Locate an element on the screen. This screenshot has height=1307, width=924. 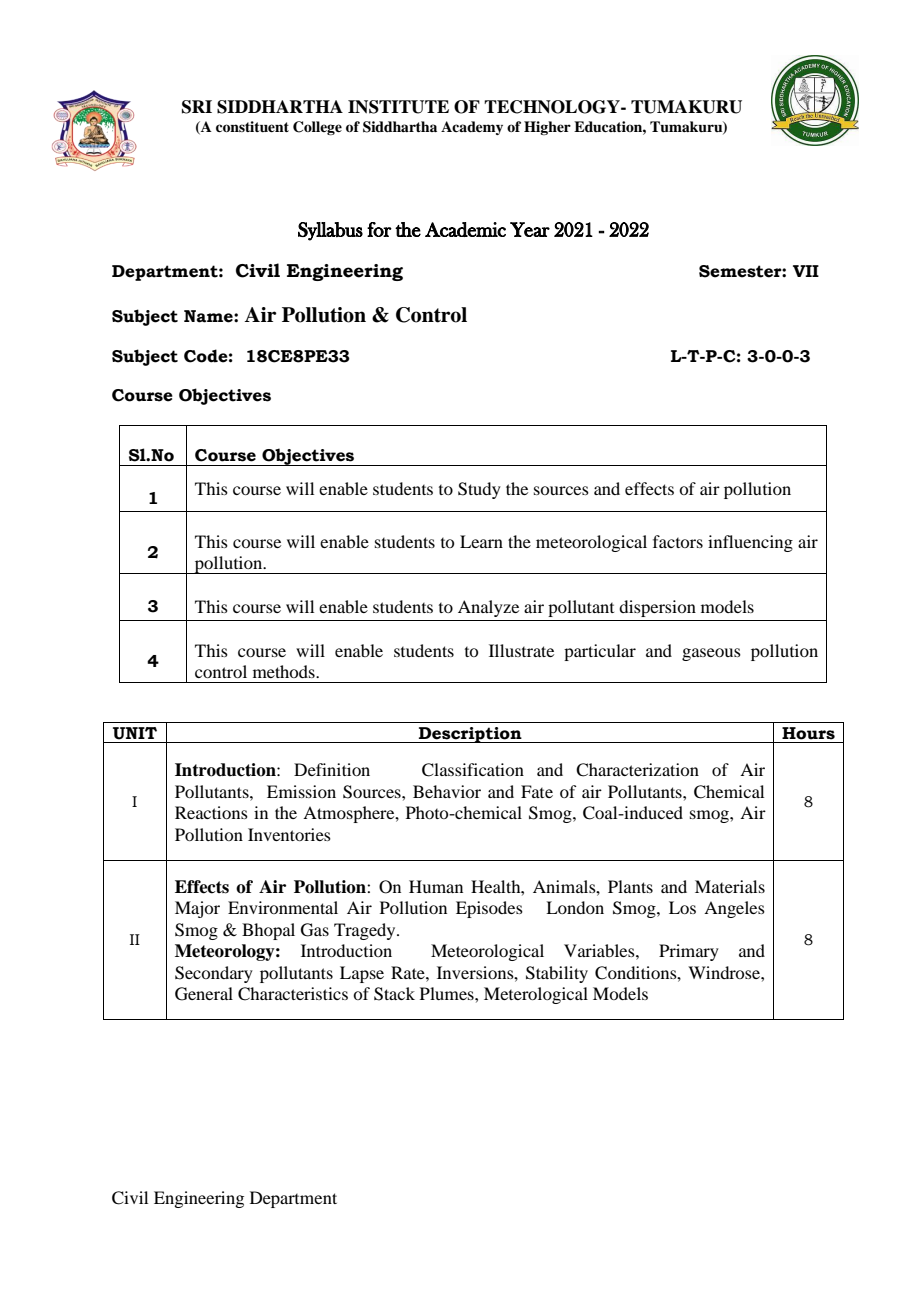
Syllabus is located at coordinates (330, 231).
